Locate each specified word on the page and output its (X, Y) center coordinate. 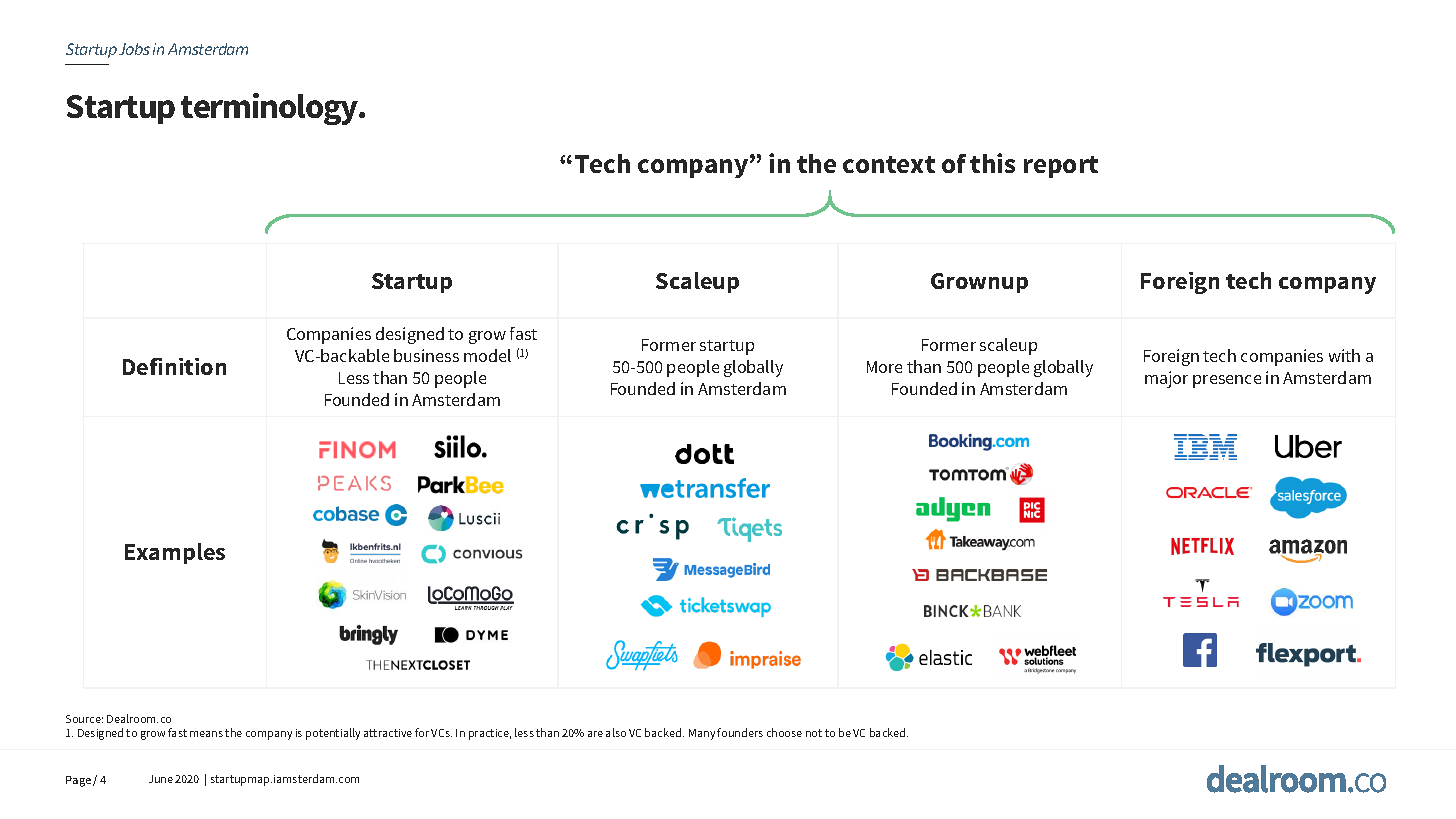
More (884, 367)
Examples (175, 553)
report (1061, 167)
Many (703, 734)
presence (1227, 381)
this (992, 163)
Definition (174, 366)
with (1344, 355)
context (889, 164)
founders (740, 732)
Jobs (134, 49)
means (206, 734)
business (426, 355)
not (814, 733)
